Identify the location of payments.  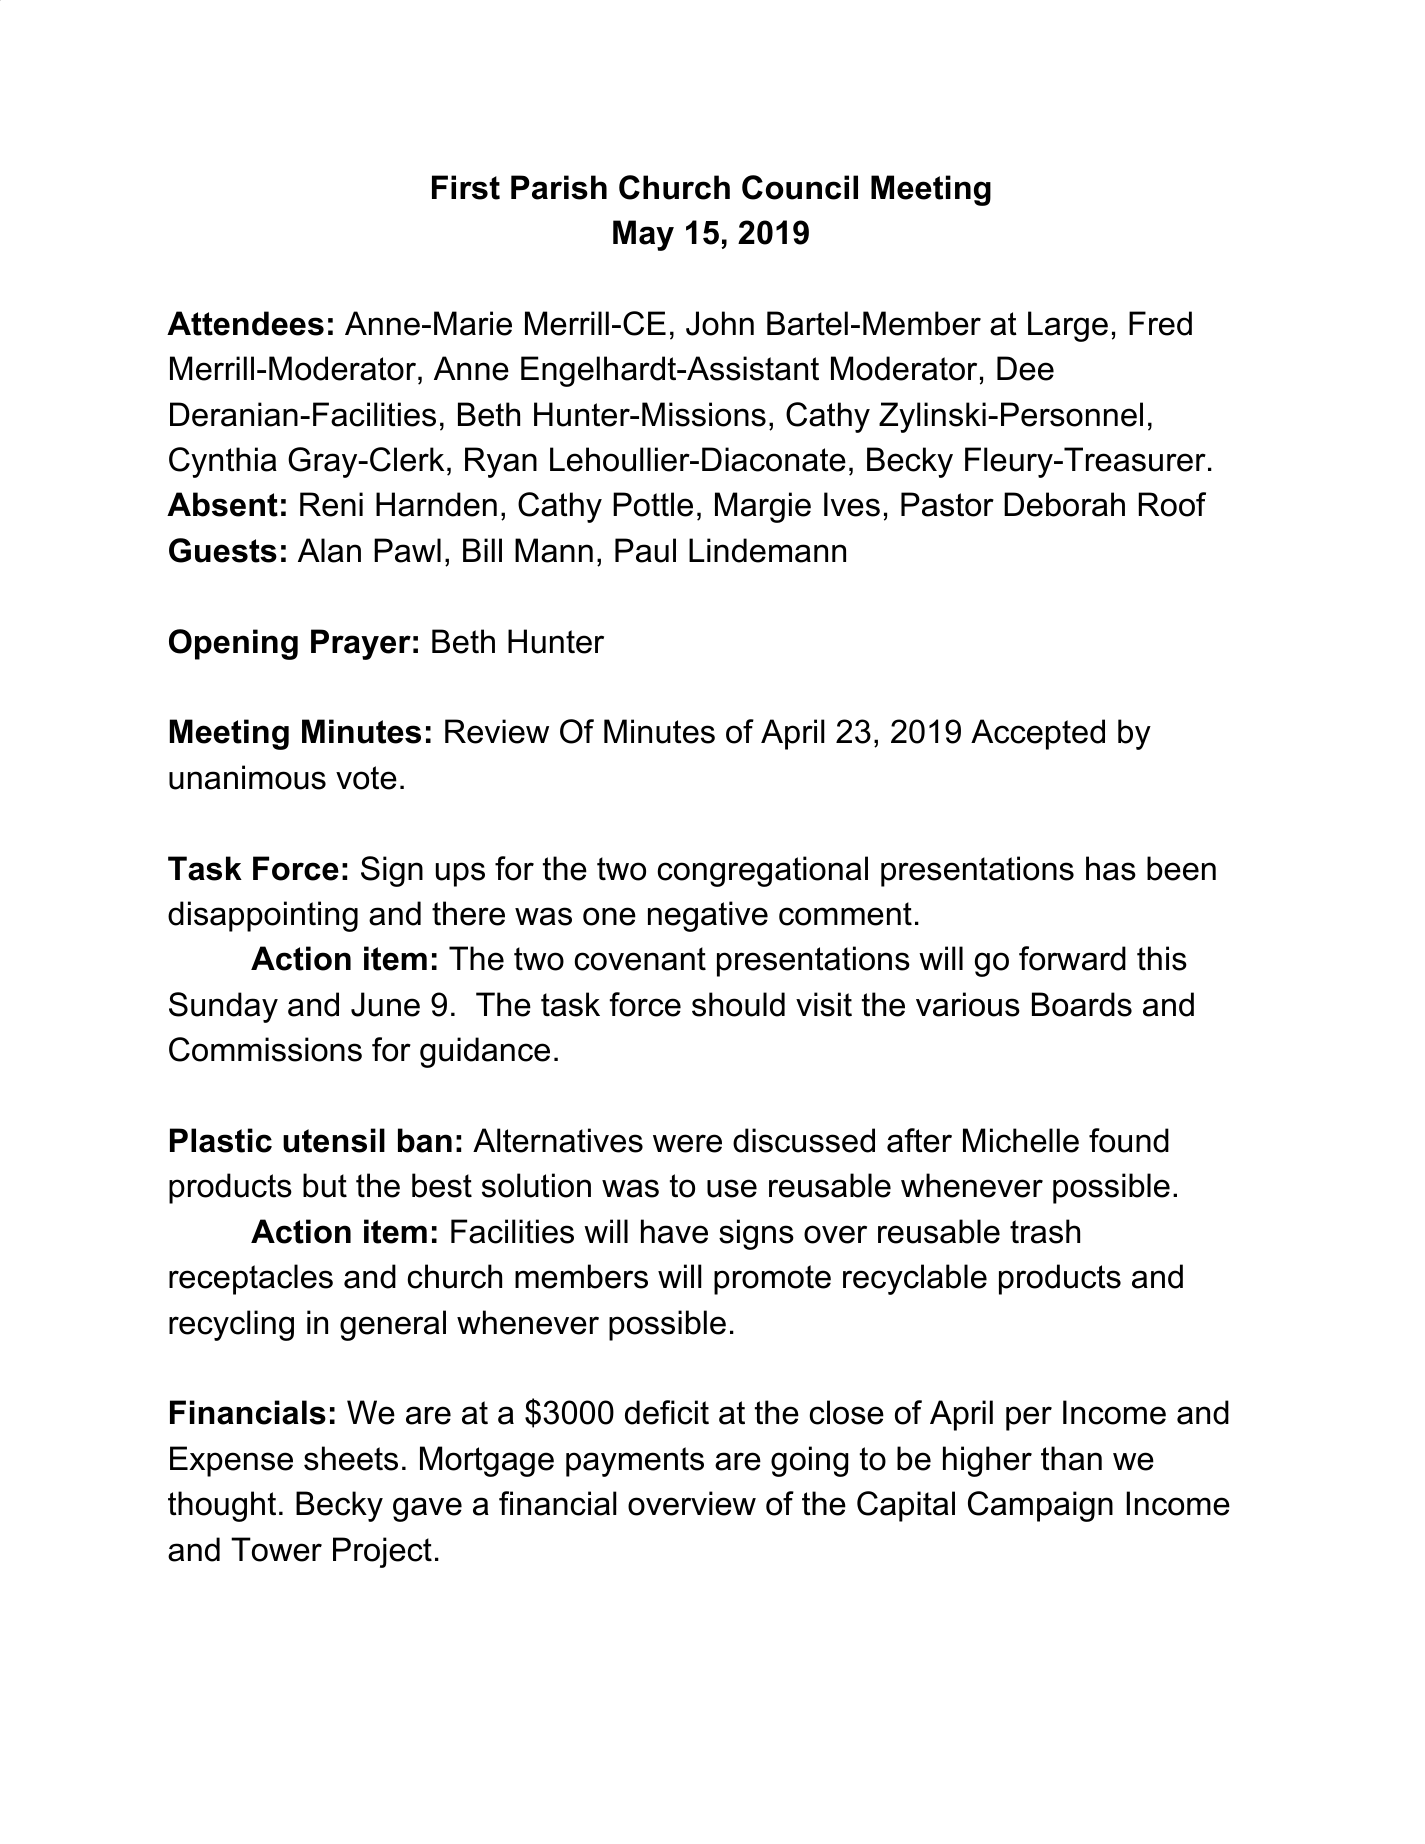
(635, 1462).
